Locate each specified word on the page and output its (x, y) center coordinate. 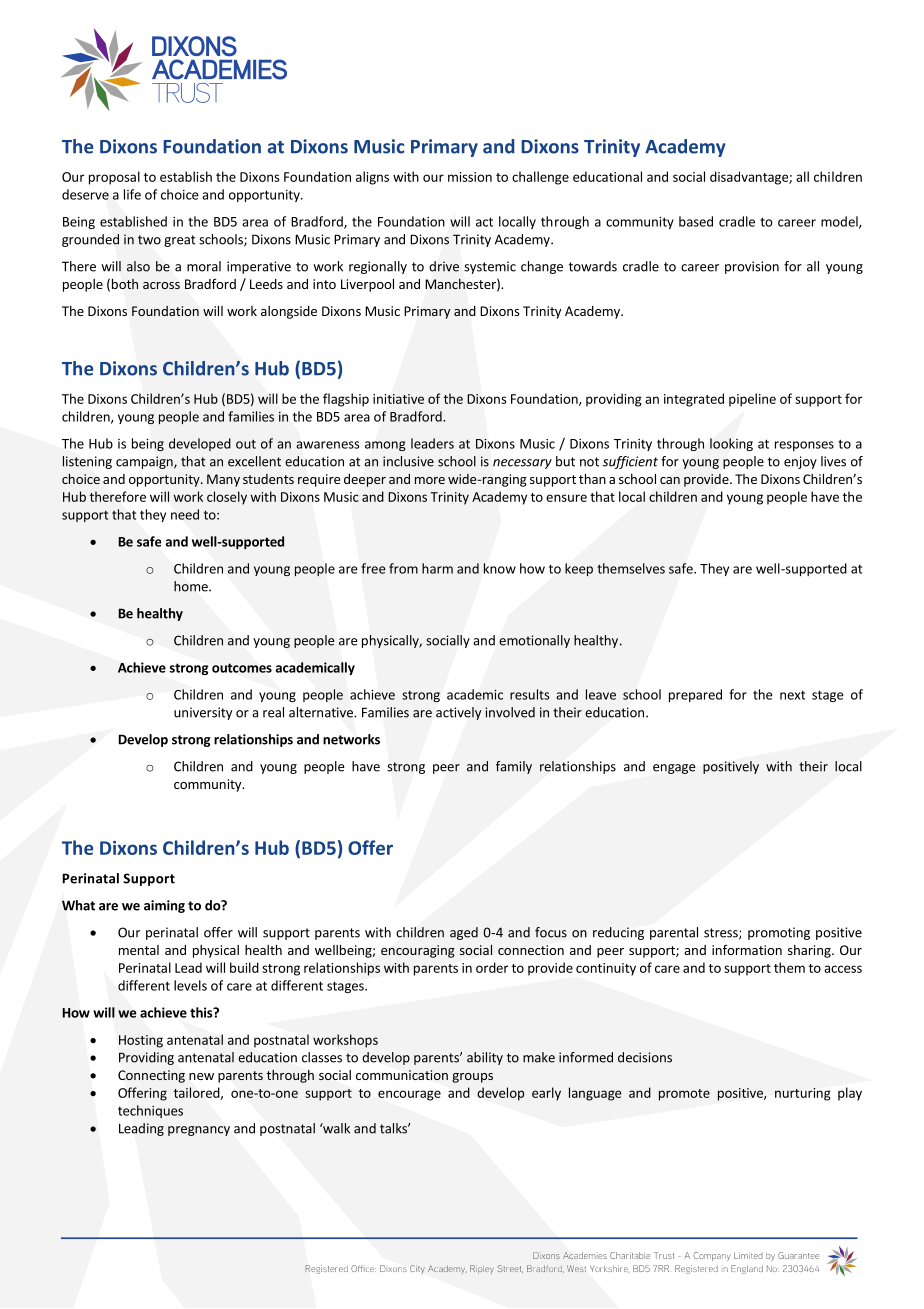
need (185, 514)
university (203, 713)
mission (470, 177)
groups (472, 1078)
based (696, 221)
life (132, 194)
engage (674, 769)
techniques (150, 1111)
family (514, 767)
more (430, 480)
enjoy (800, 462)
